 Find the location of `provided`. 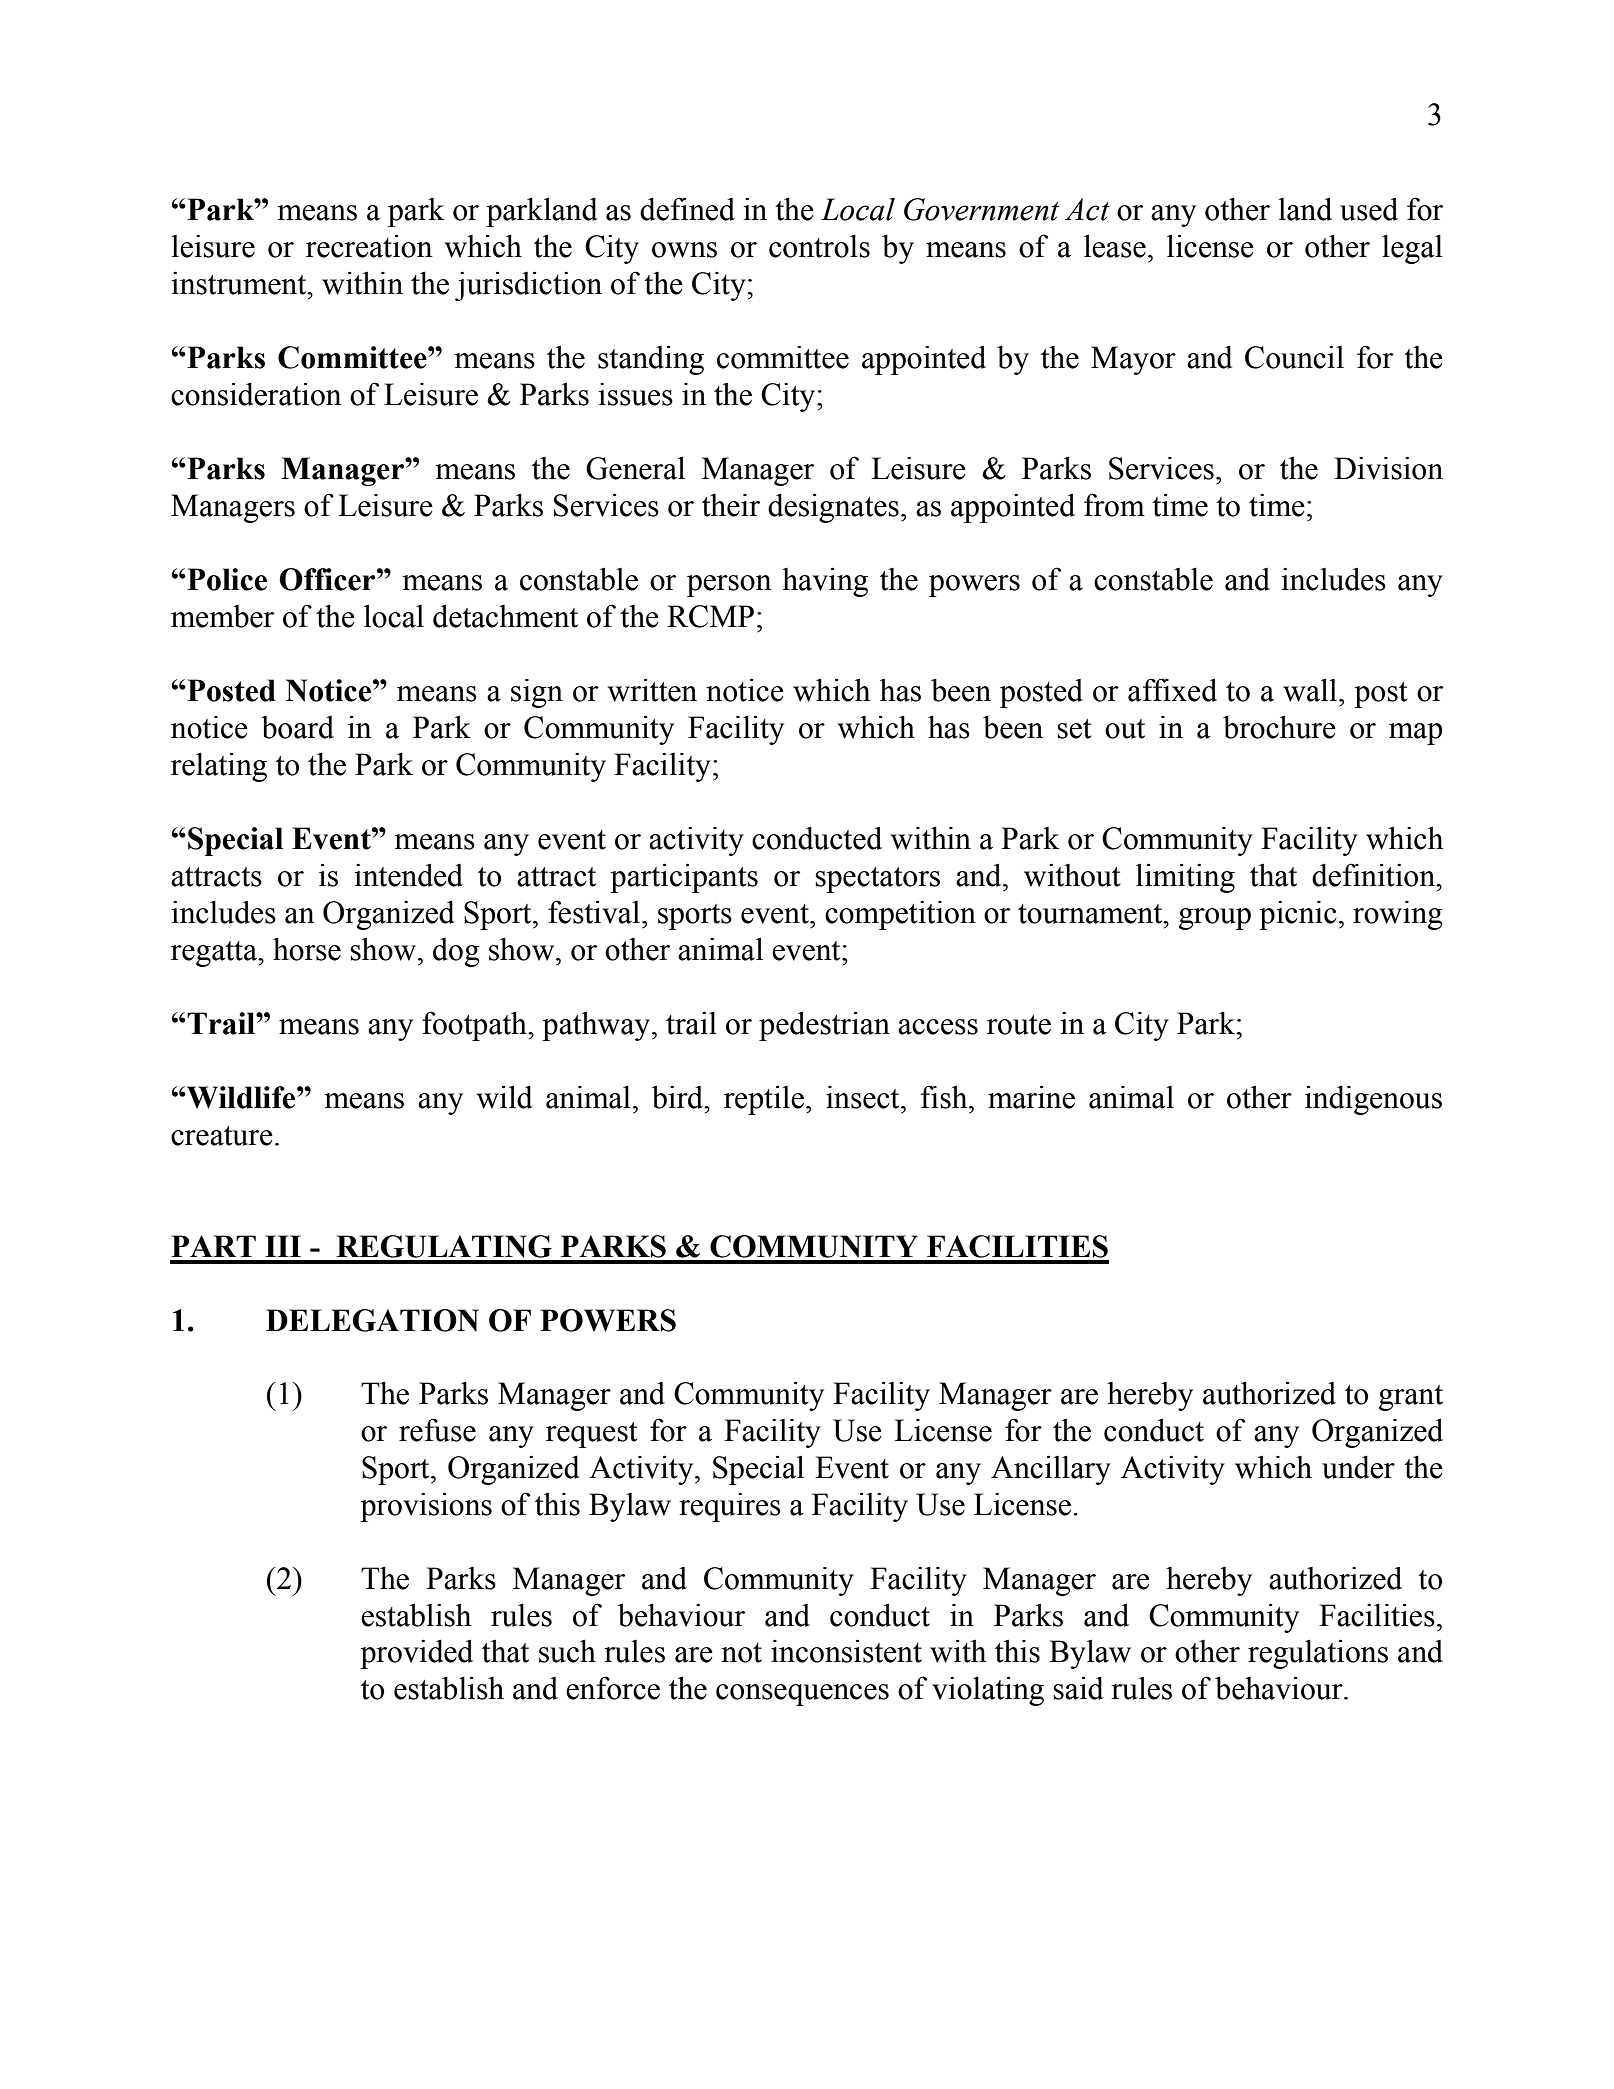

provided is located at coordinates (416, 1654).
